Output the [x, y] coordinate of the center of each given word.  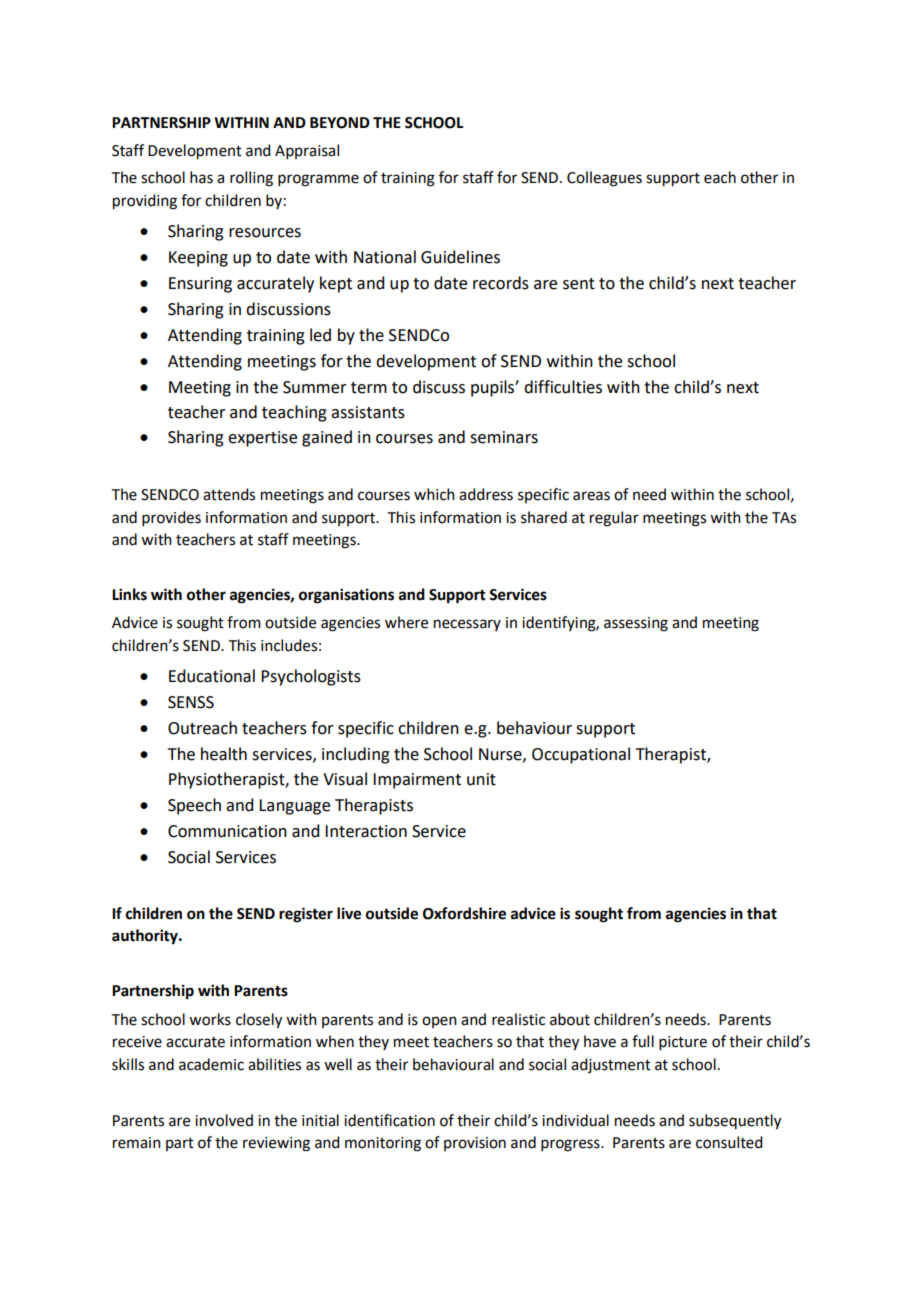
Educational [212, 676]
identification [389, 1120]
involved [224, 1120]
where [406, 622]
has [201, 177]
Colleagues [604, 179]
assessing [636, 624]
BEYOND [340, 123]
